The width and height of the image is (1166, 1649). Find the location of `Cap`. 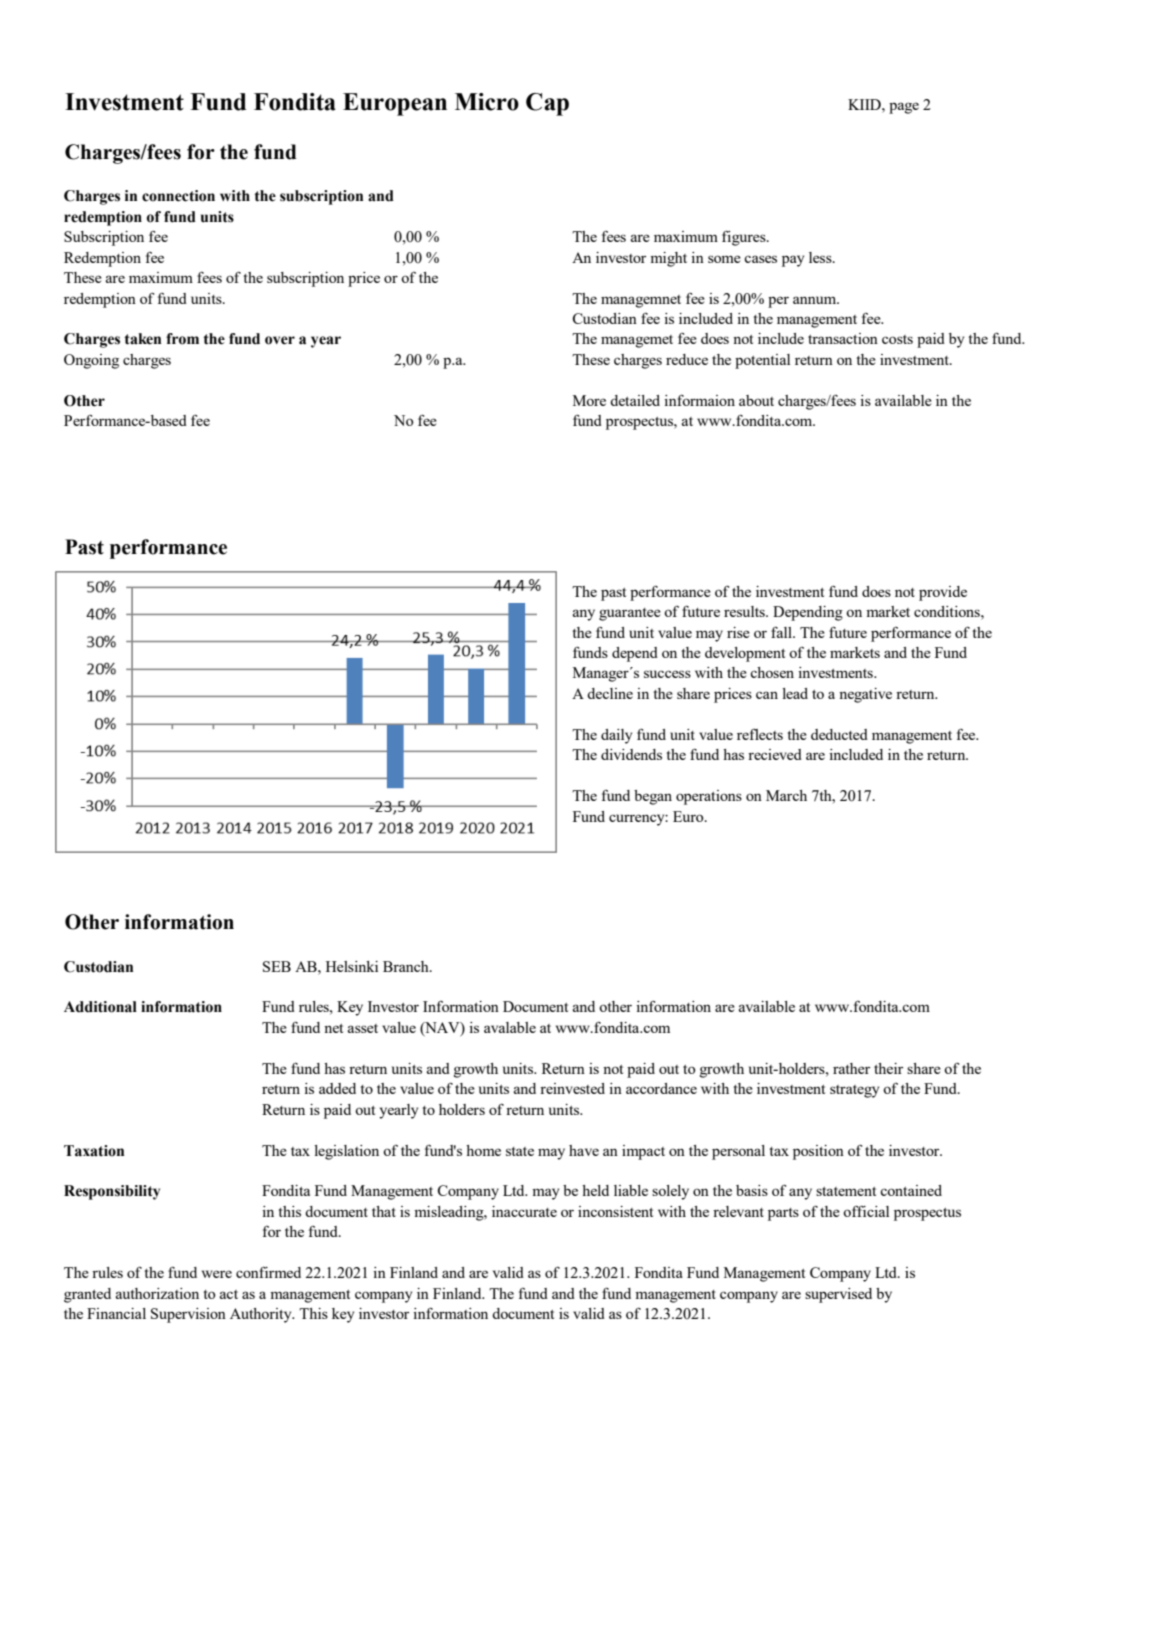

Cap is located at coordinates (547, 104).
